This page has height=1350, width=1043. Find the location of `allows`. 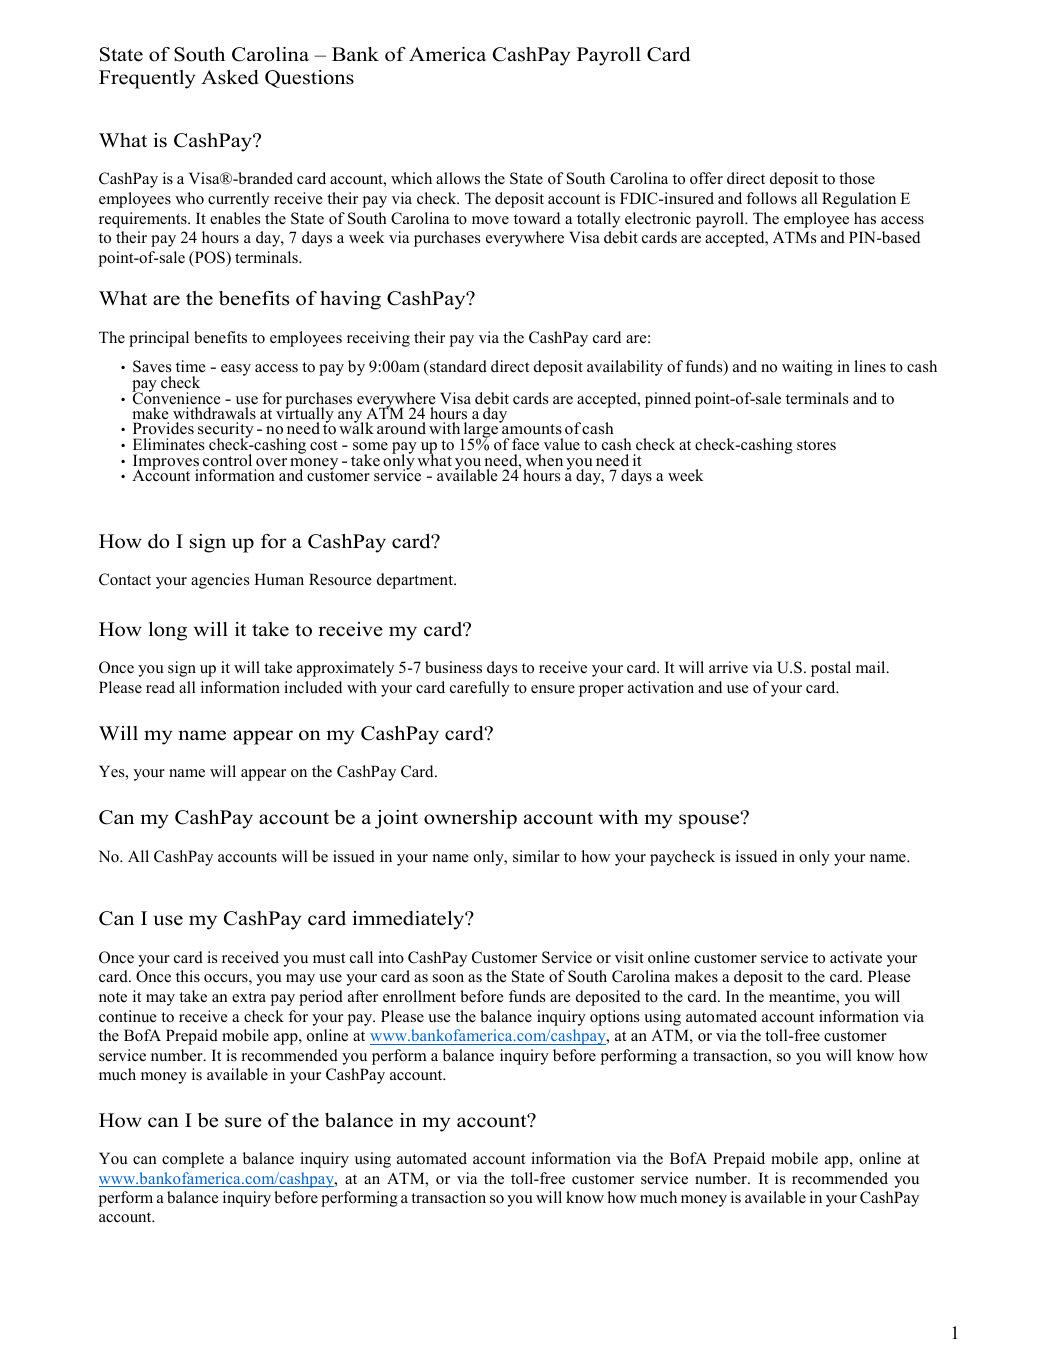

allows is located at coordinates (458, 178).
